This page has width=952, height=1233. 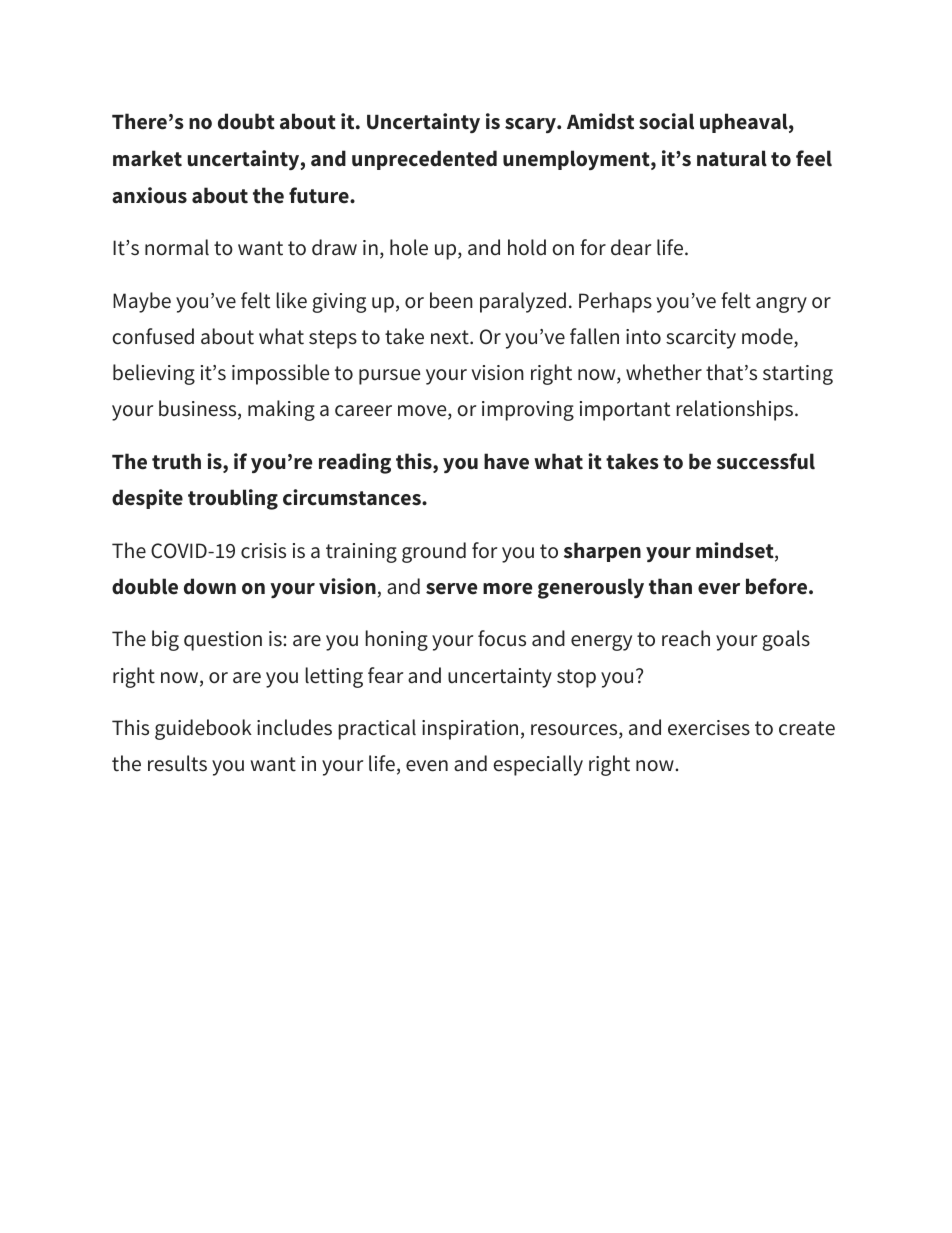 What do you see at coordinates (732, 158) in the page?
I see `natural` at bounding box center [732, 158].
